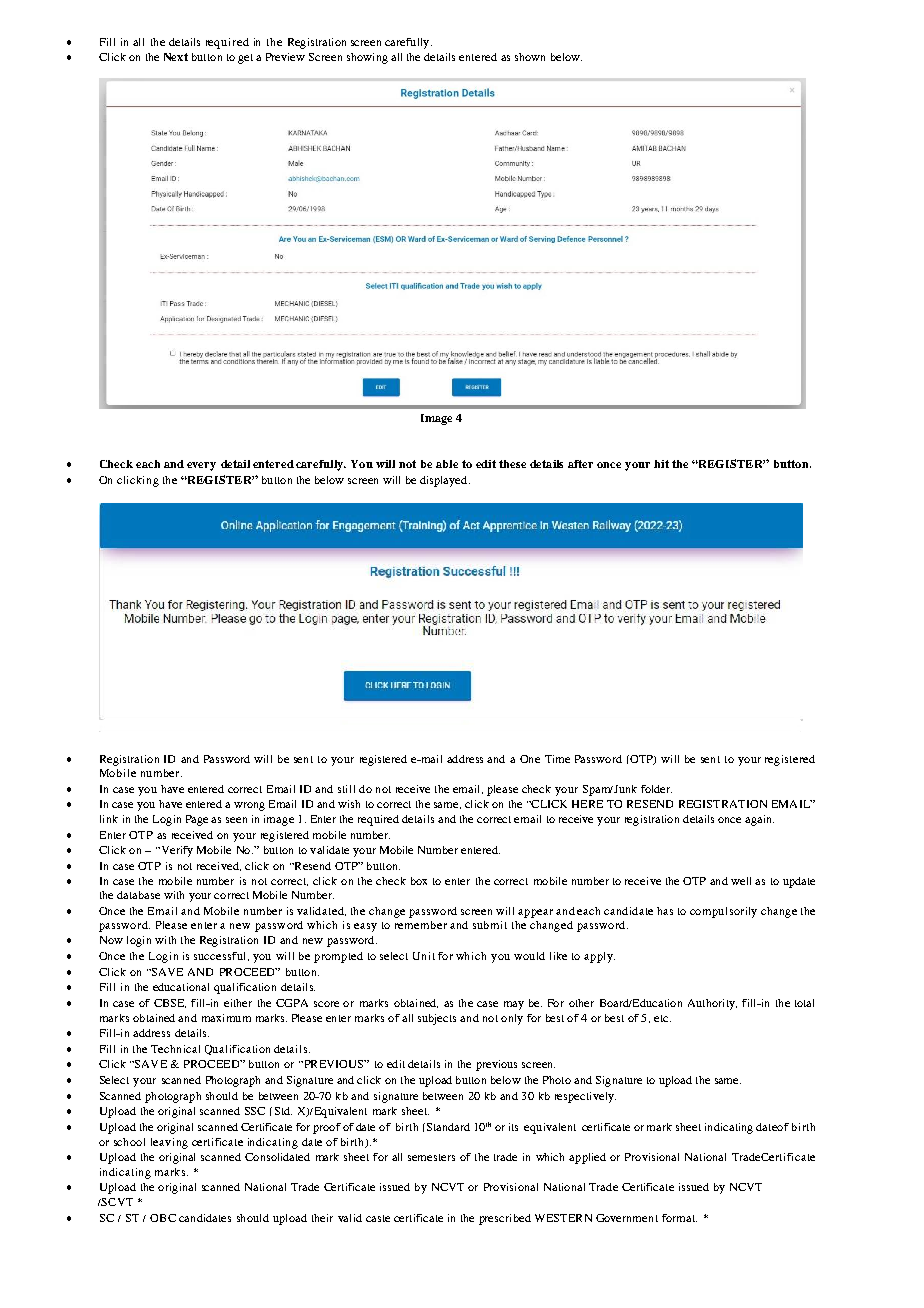  Describe the element at coordinates (530, 57) in the document. I see `shown` at that location.
